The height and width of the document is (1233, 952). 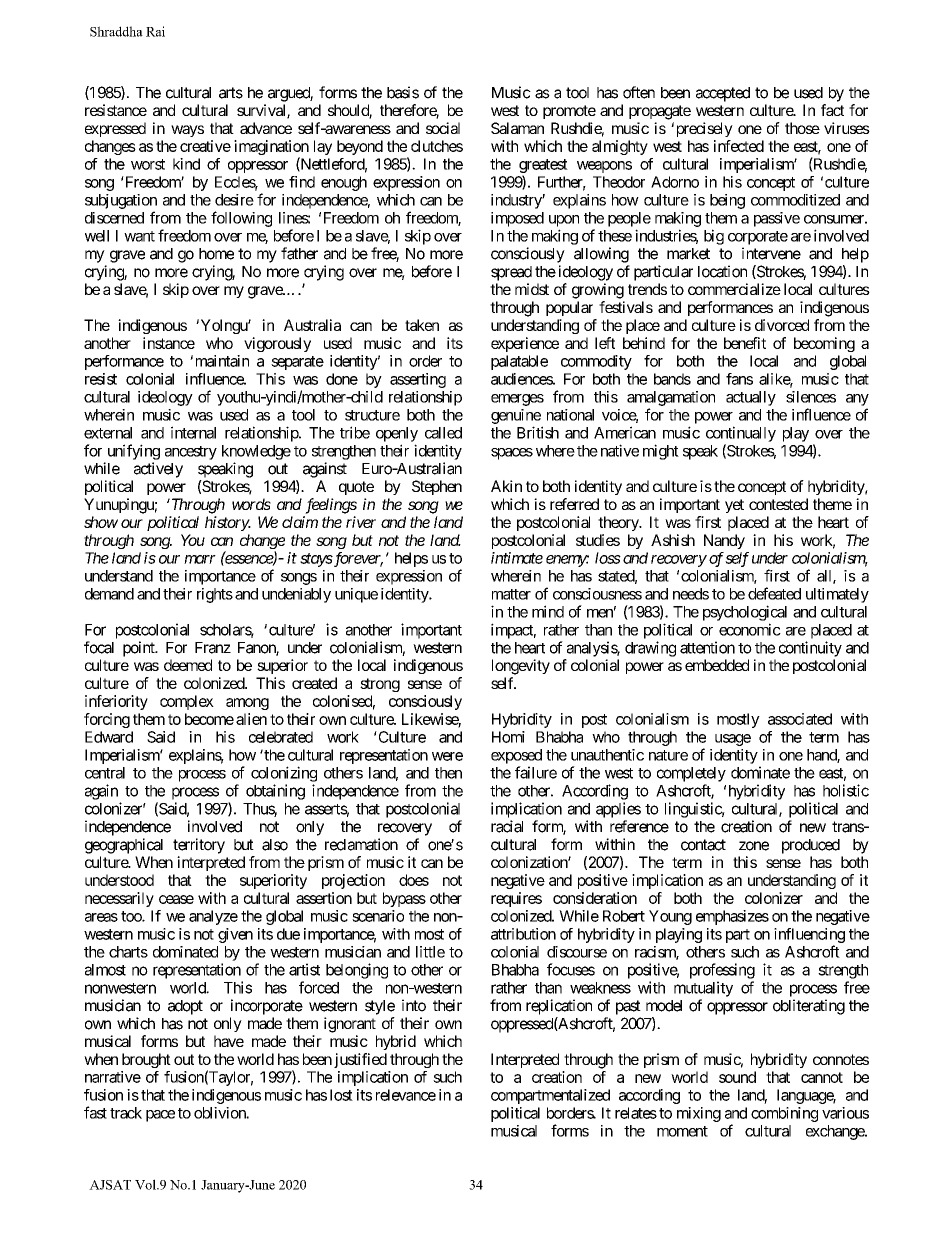 I want to click on social, so click(x=443, y=128).
